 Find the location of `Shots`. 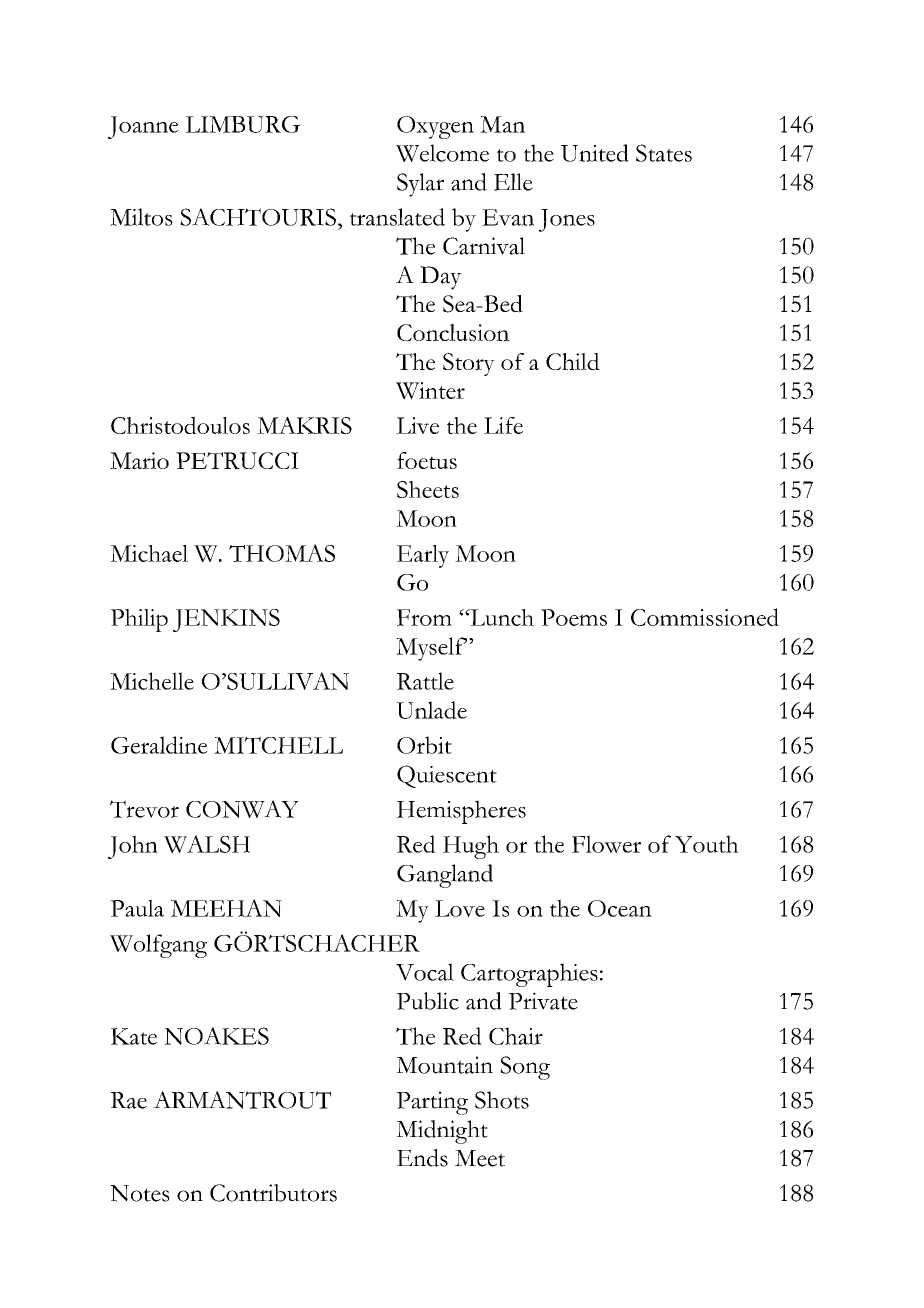

Shots is located at coordinates (502, 1100).
